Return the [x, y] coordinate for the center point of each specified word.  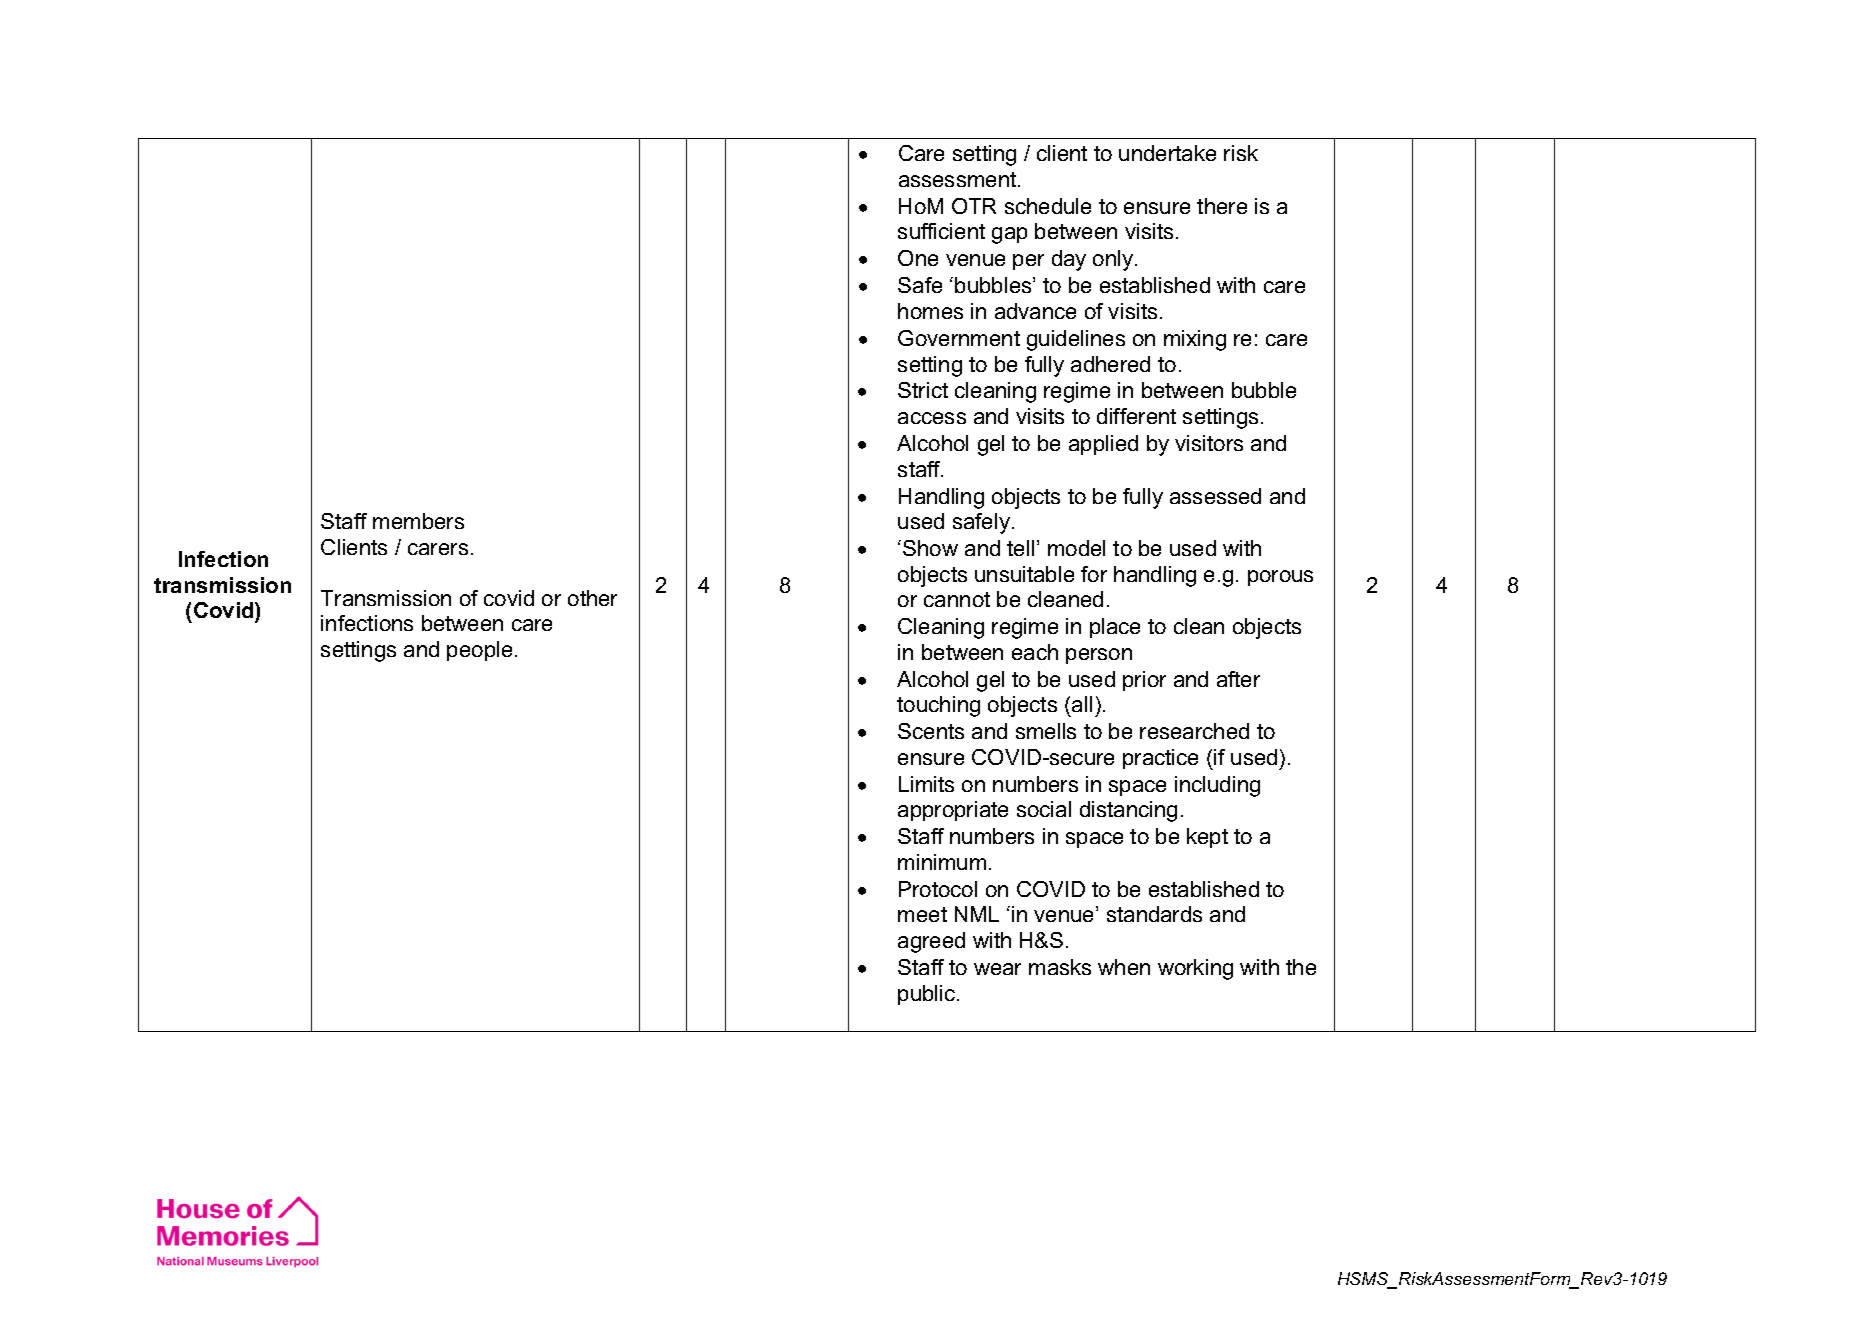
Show [930, 548]
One [918, 258]
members [418, 521]
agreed [931, 942]
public [928, 995]
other [592, 598]
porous [1280, 578]
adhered [1110, 364]
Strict [923, 390]
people [479, 651]
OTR [974, 206]
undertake [1167, 153]
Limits [926, 784]
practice [1160, 759]
